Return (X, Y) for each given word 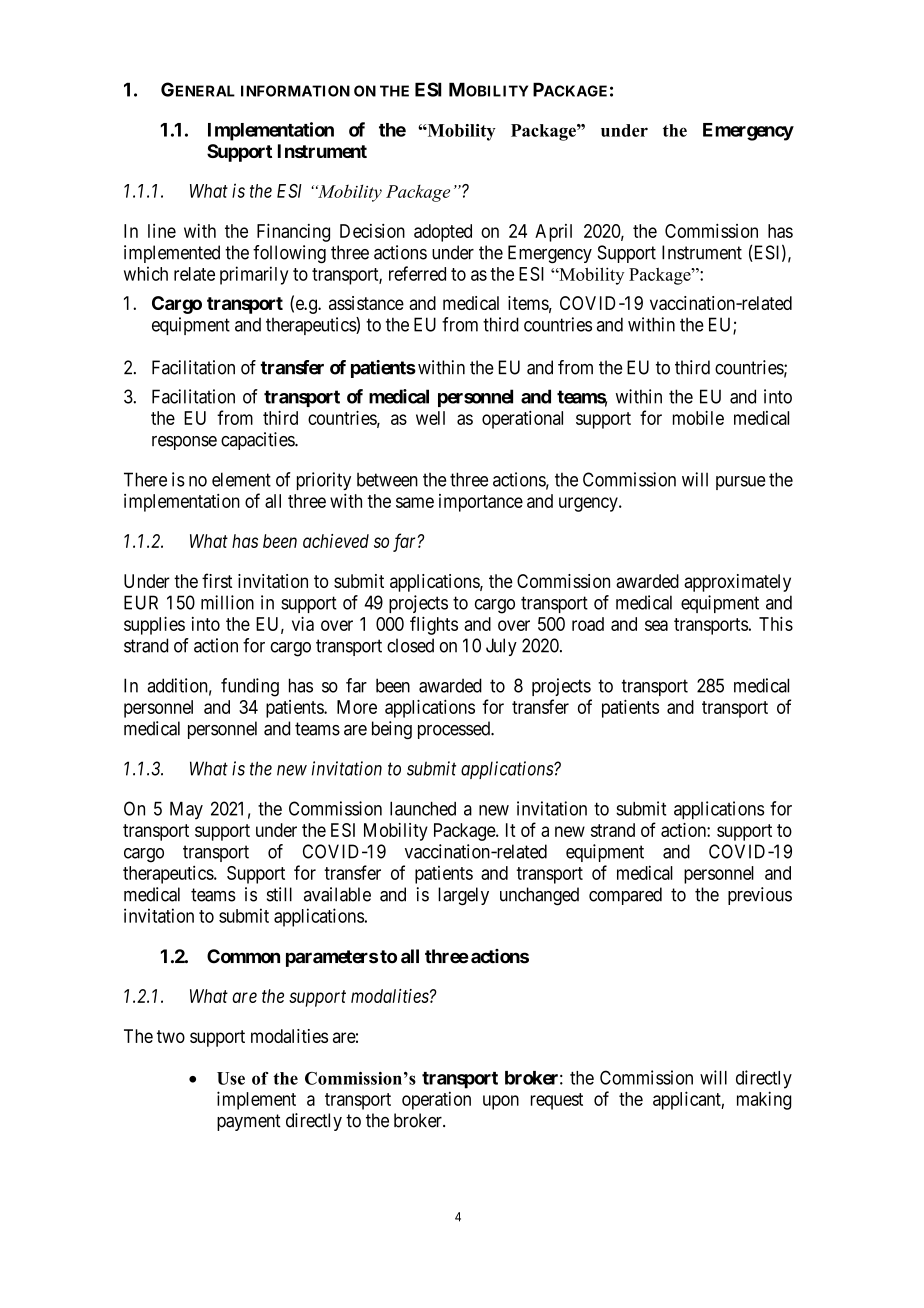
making (764, 1100)
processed (455, 730)
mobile (698, 418)
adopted (443, 233)
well (430, 418)
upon (501, 1102)
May (186, 810)
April (553, 233)
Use (231, 1078)
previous (760, 896)
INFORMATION (295, 91)
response (184, 443)
